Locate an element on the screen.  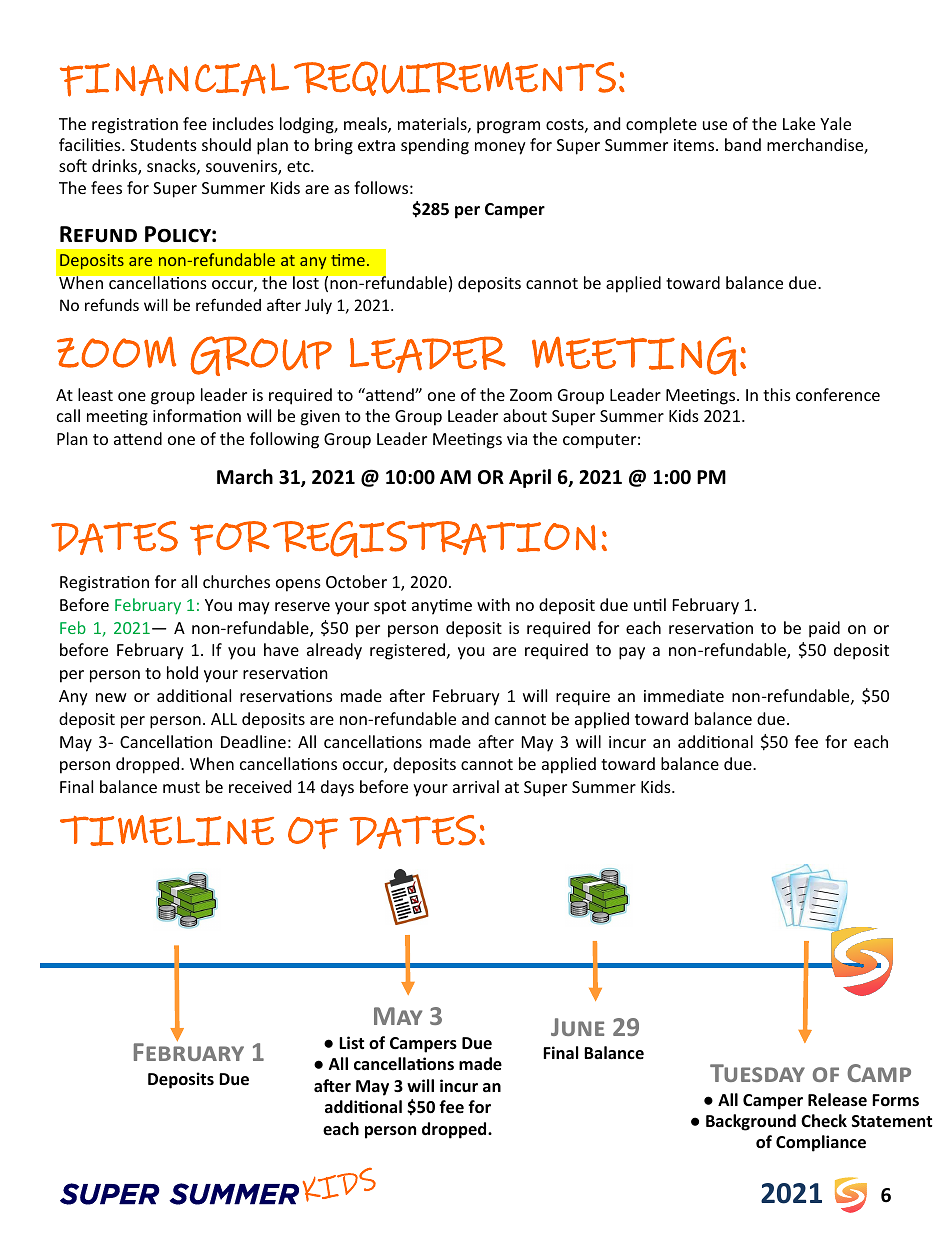
immediate is located at coordinates (684, 695).
